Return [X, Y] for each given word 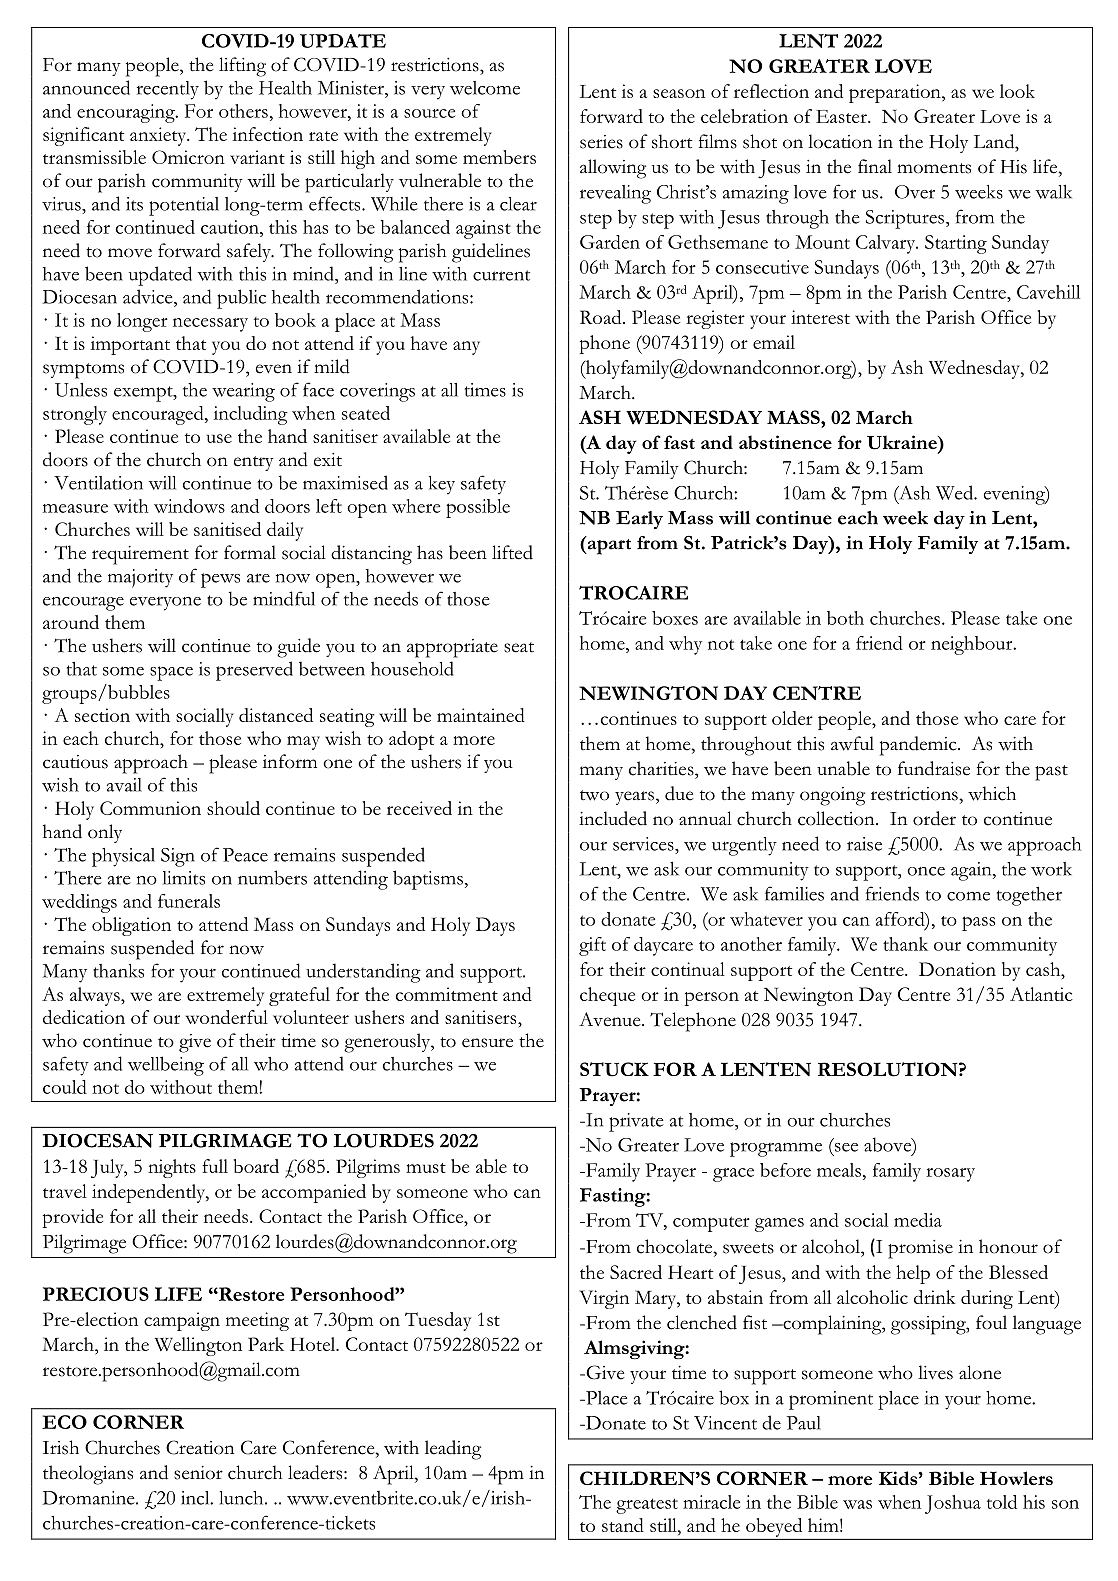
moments [934, 168]
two [594, 795]
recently [168, 90]
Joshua [953, 1504]
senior [198, 1473]
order [934, 818]
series [601, 142]
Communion [150, 808]
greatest [647, 1506]
